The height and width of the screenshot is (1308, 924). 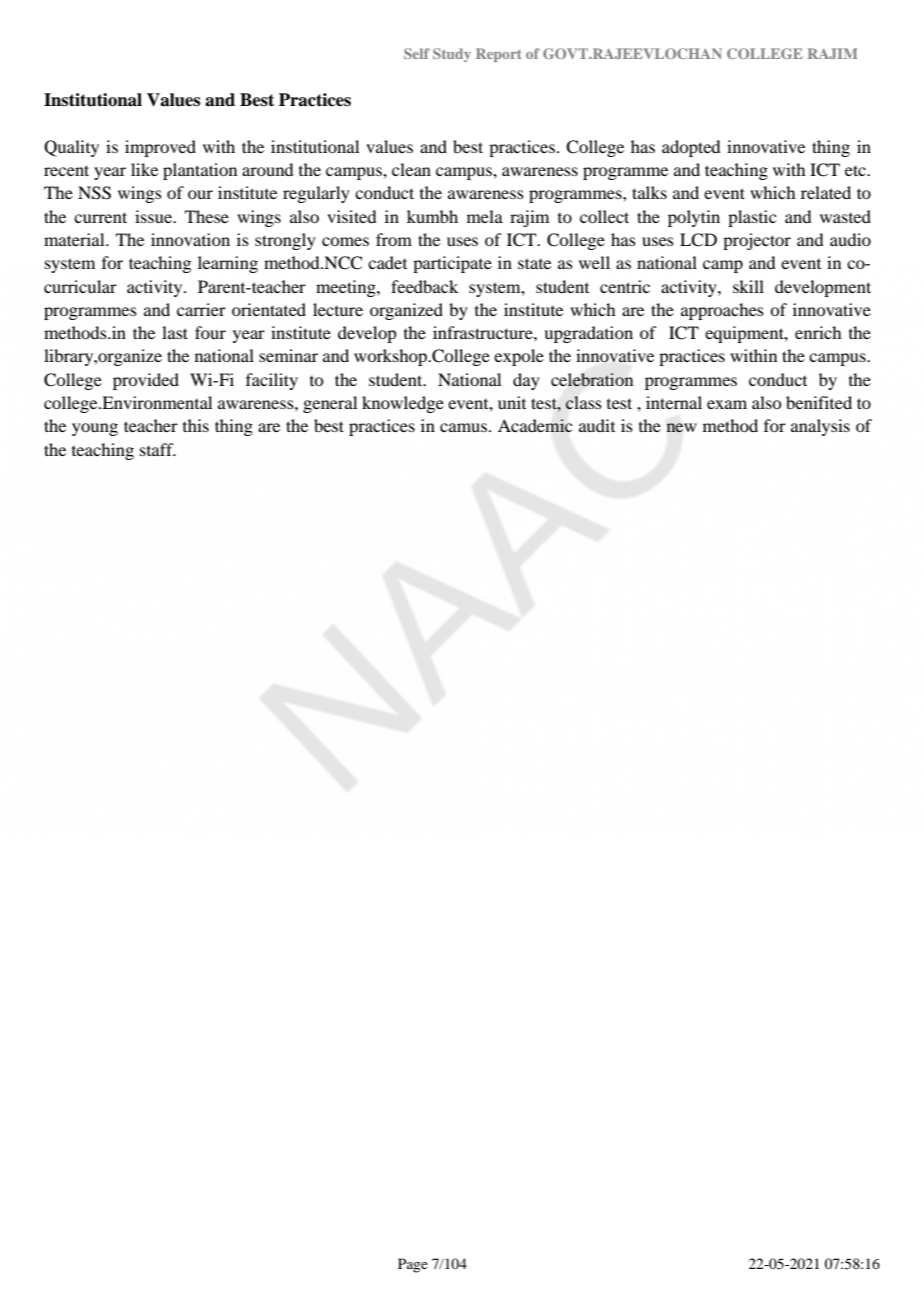 I want to click on Page, so click(x=413, y=1265).
